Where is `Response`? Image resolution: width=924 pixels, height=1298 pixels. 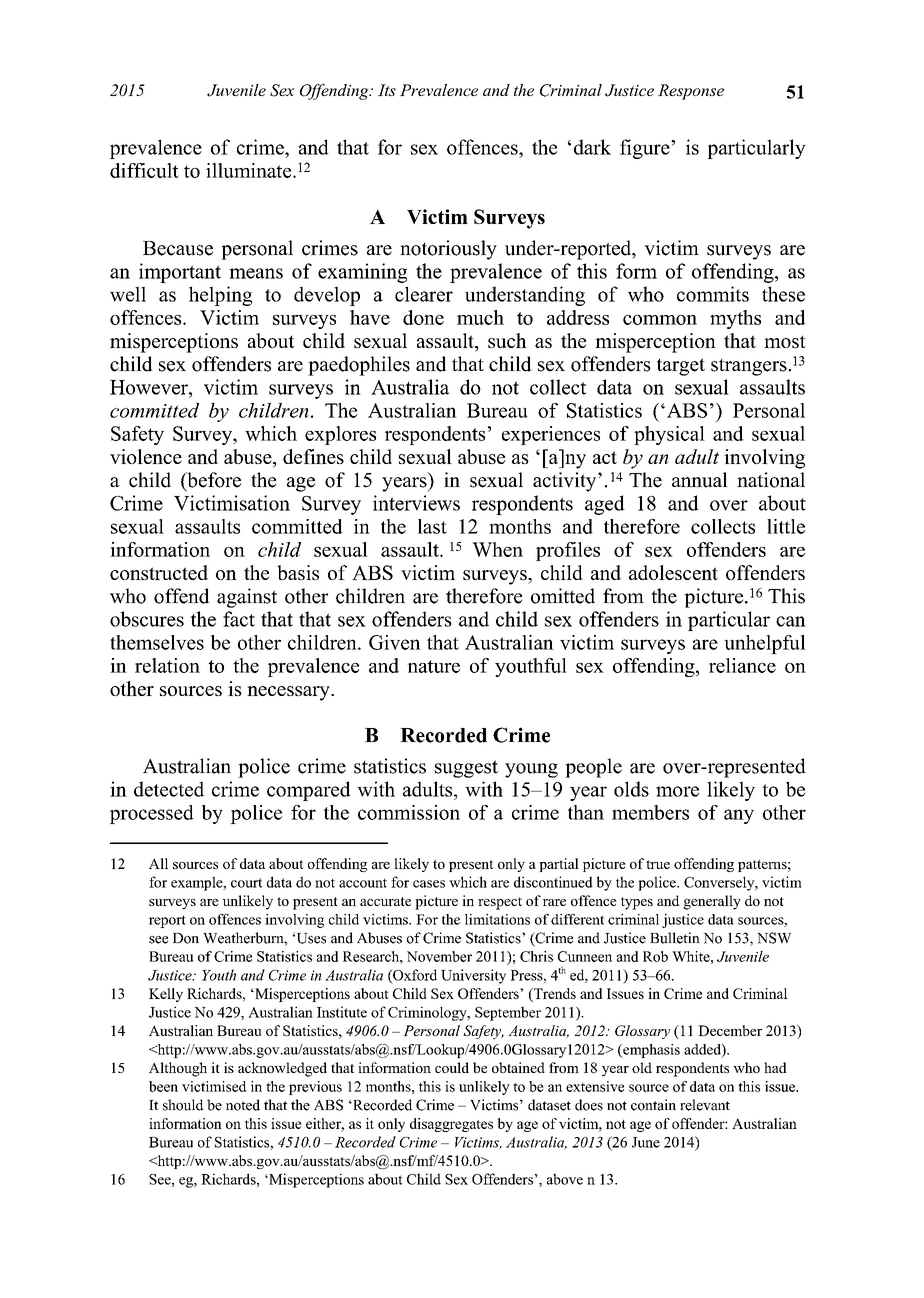
Response is located at coordinates (691, 92).
